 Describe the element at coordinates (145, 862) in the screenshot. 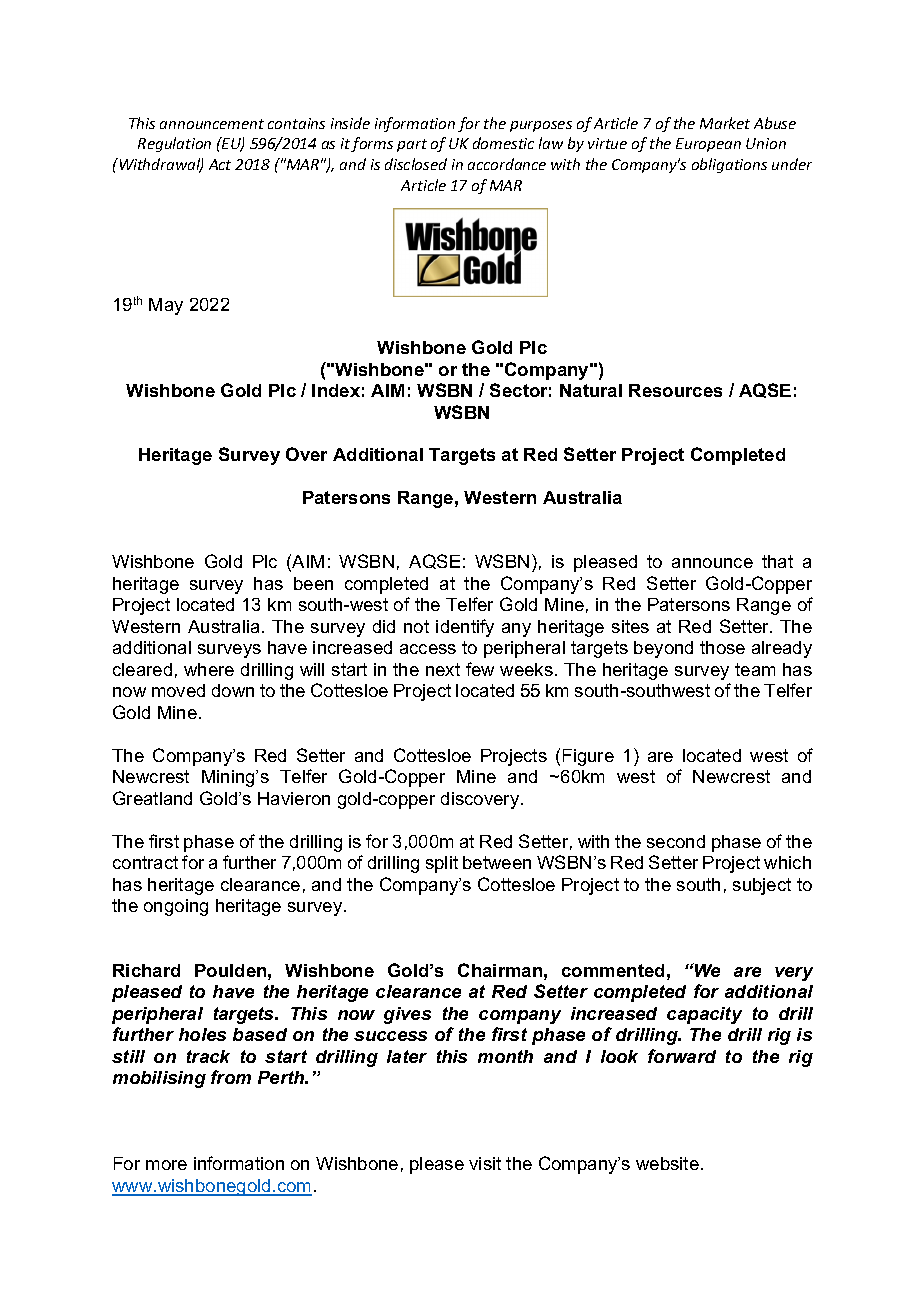

I see `contract` at that location.
